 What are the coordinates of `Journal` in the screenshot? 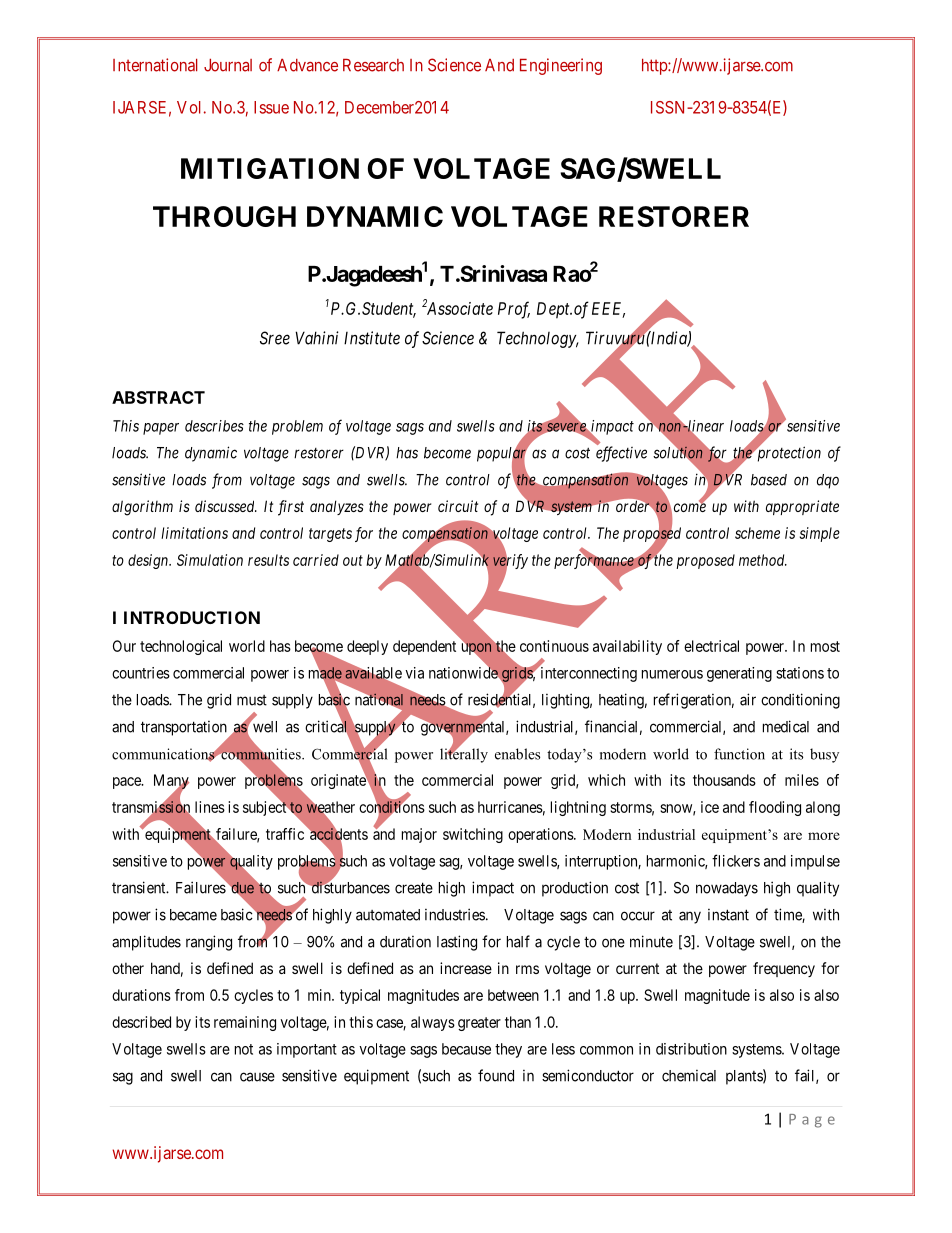 It's located at (228, 65).
